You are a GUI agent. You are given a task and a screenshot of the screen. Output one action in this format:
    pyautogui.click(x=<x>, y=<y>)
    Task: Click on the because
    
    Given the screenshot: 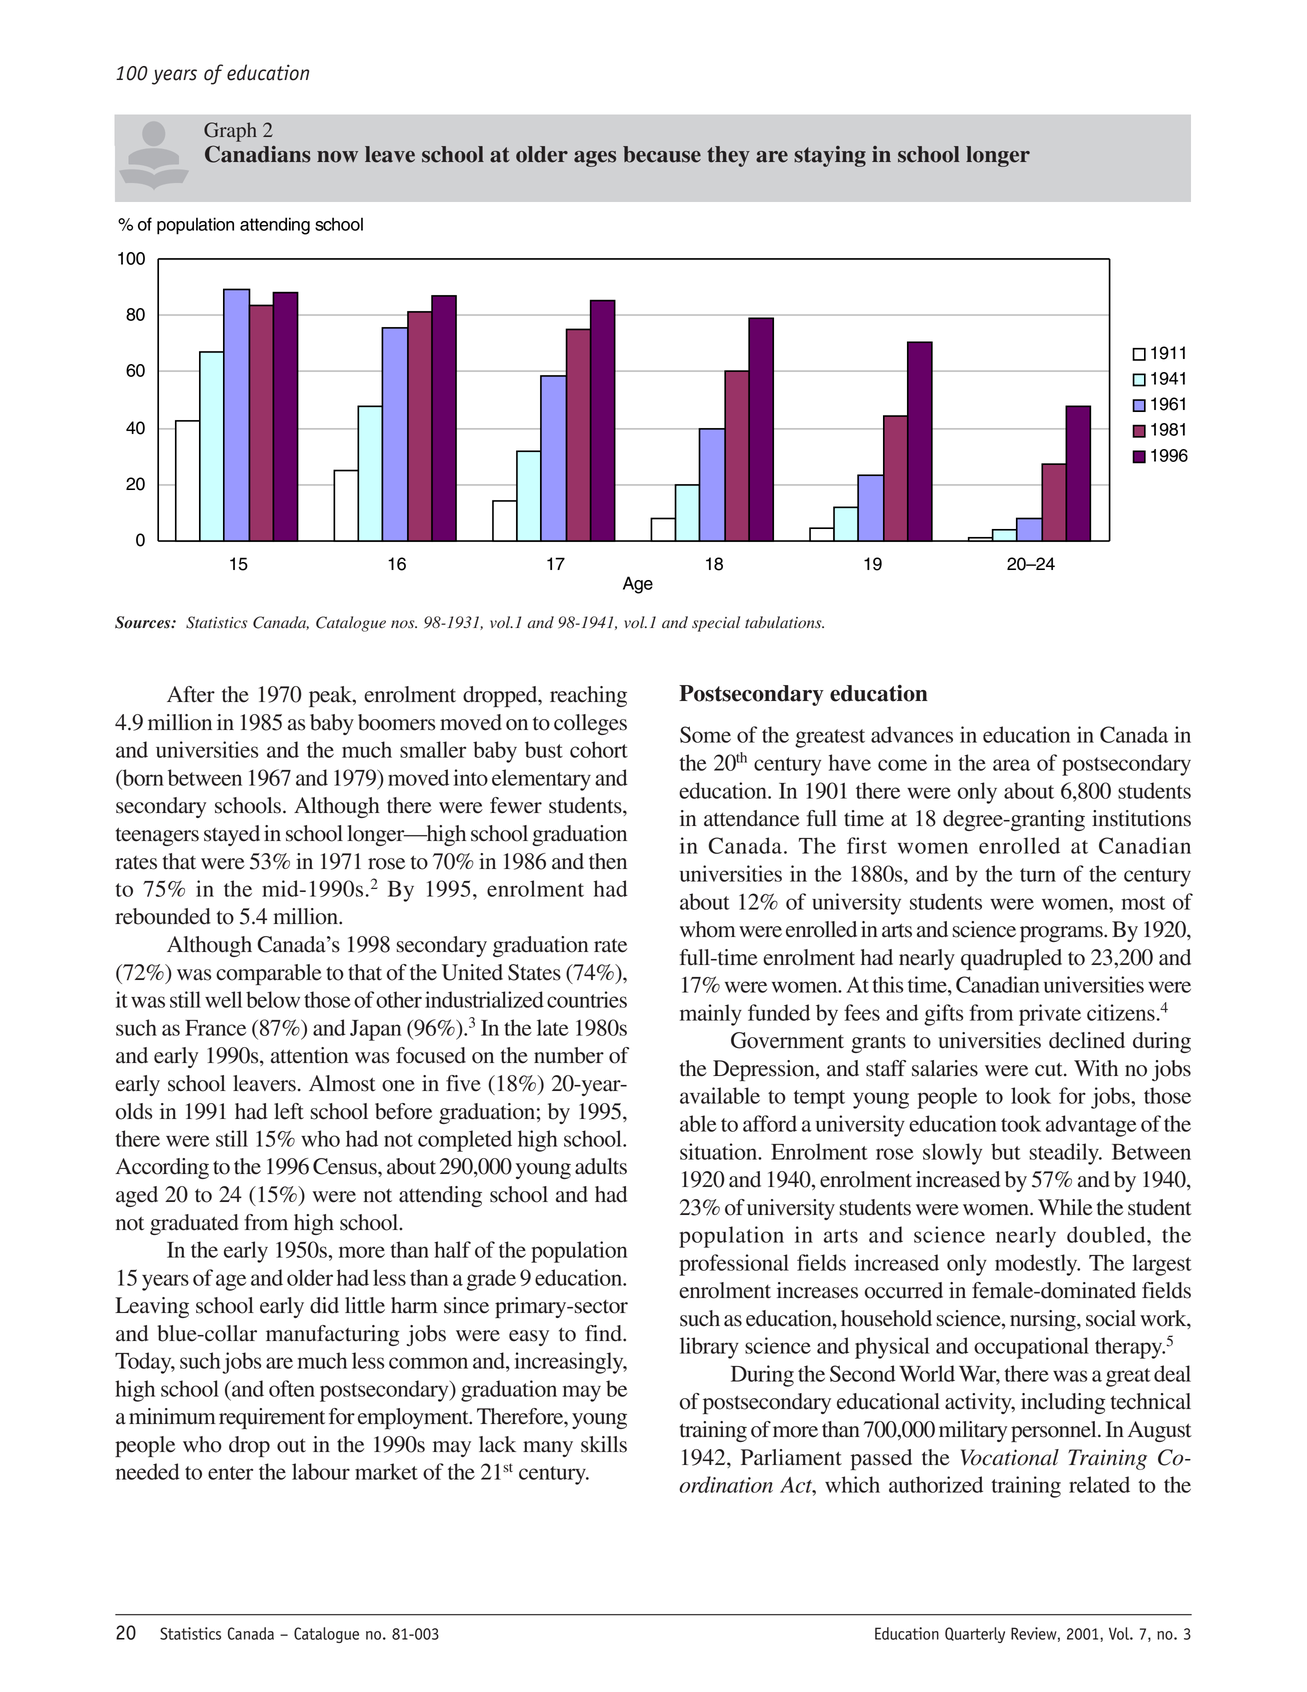 What is the action you would take?
    pyautogui.click(x=662, y=154)
